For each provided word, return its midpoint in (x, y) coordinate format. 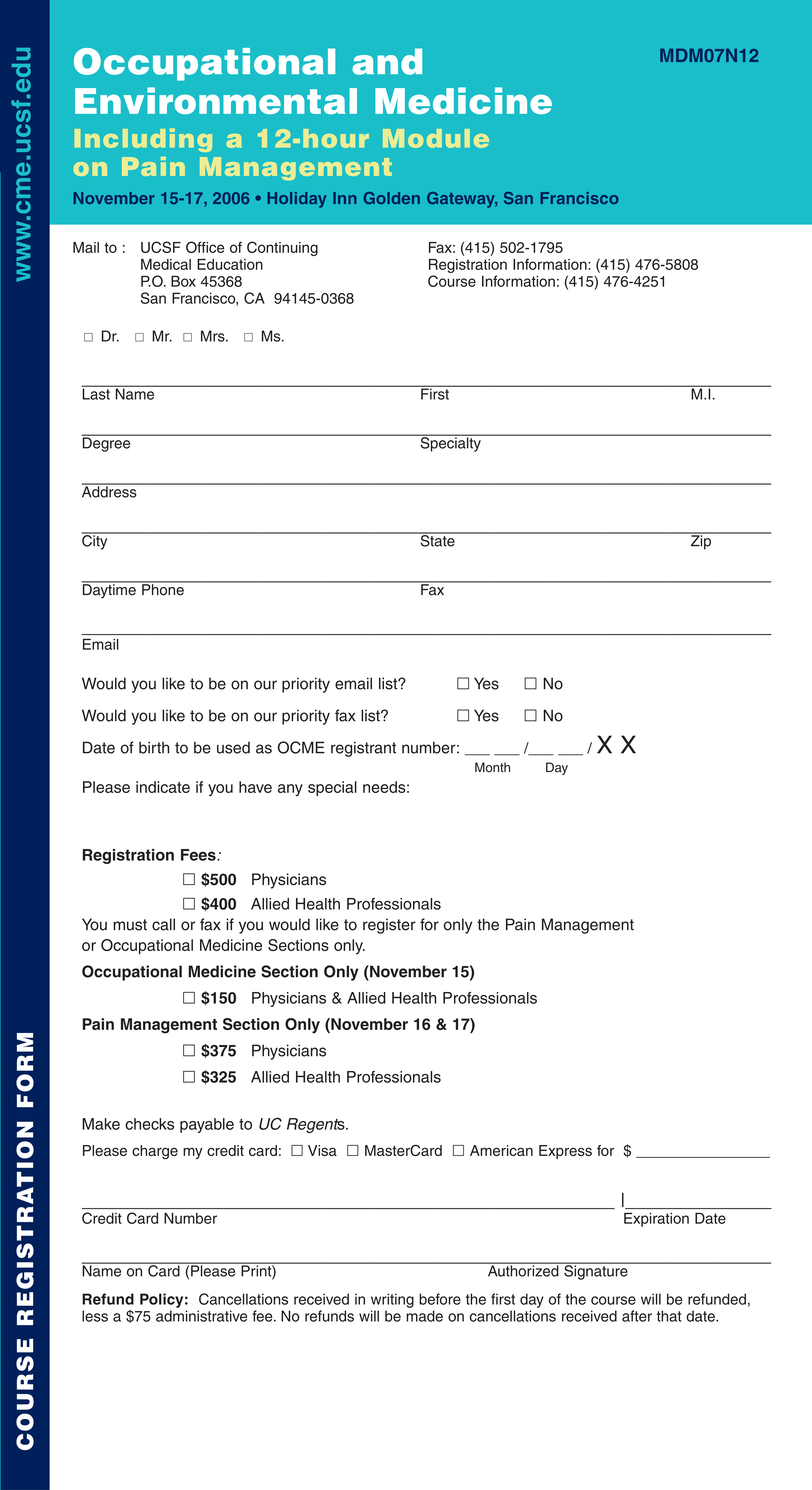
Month (492, 767)
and (387, 61)
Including (143, 140)
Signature (596, 1271)
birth (154, 748)
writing (392, 1300)
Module (436, 138)
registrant (363, 749)
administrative (201, 1316)
